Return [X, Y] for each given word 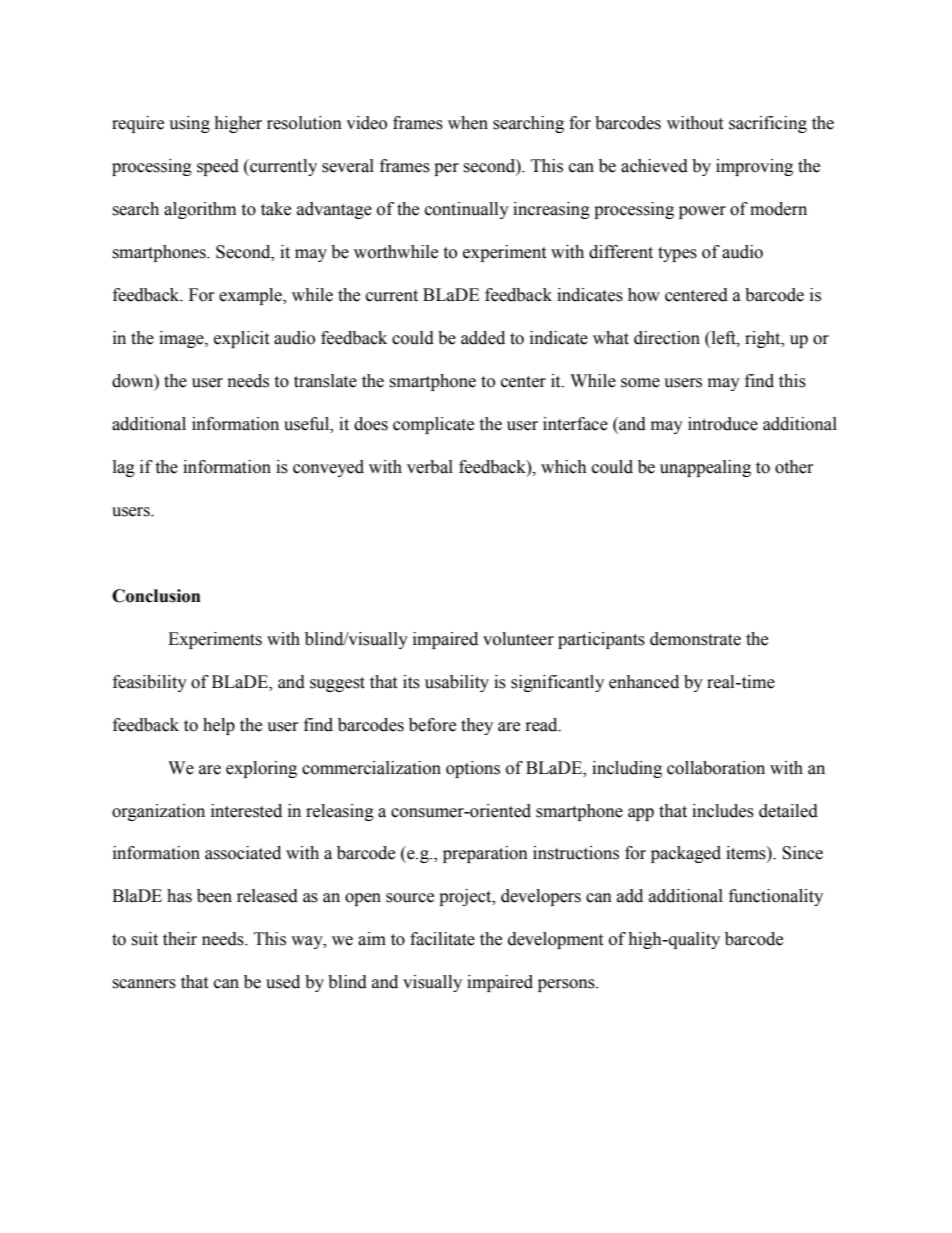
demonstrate [695, 639]
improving [754, 167]
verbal [430, 467]
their [180, 939]
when [468, 123]
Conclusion [156, 596]
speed [218, 167]
